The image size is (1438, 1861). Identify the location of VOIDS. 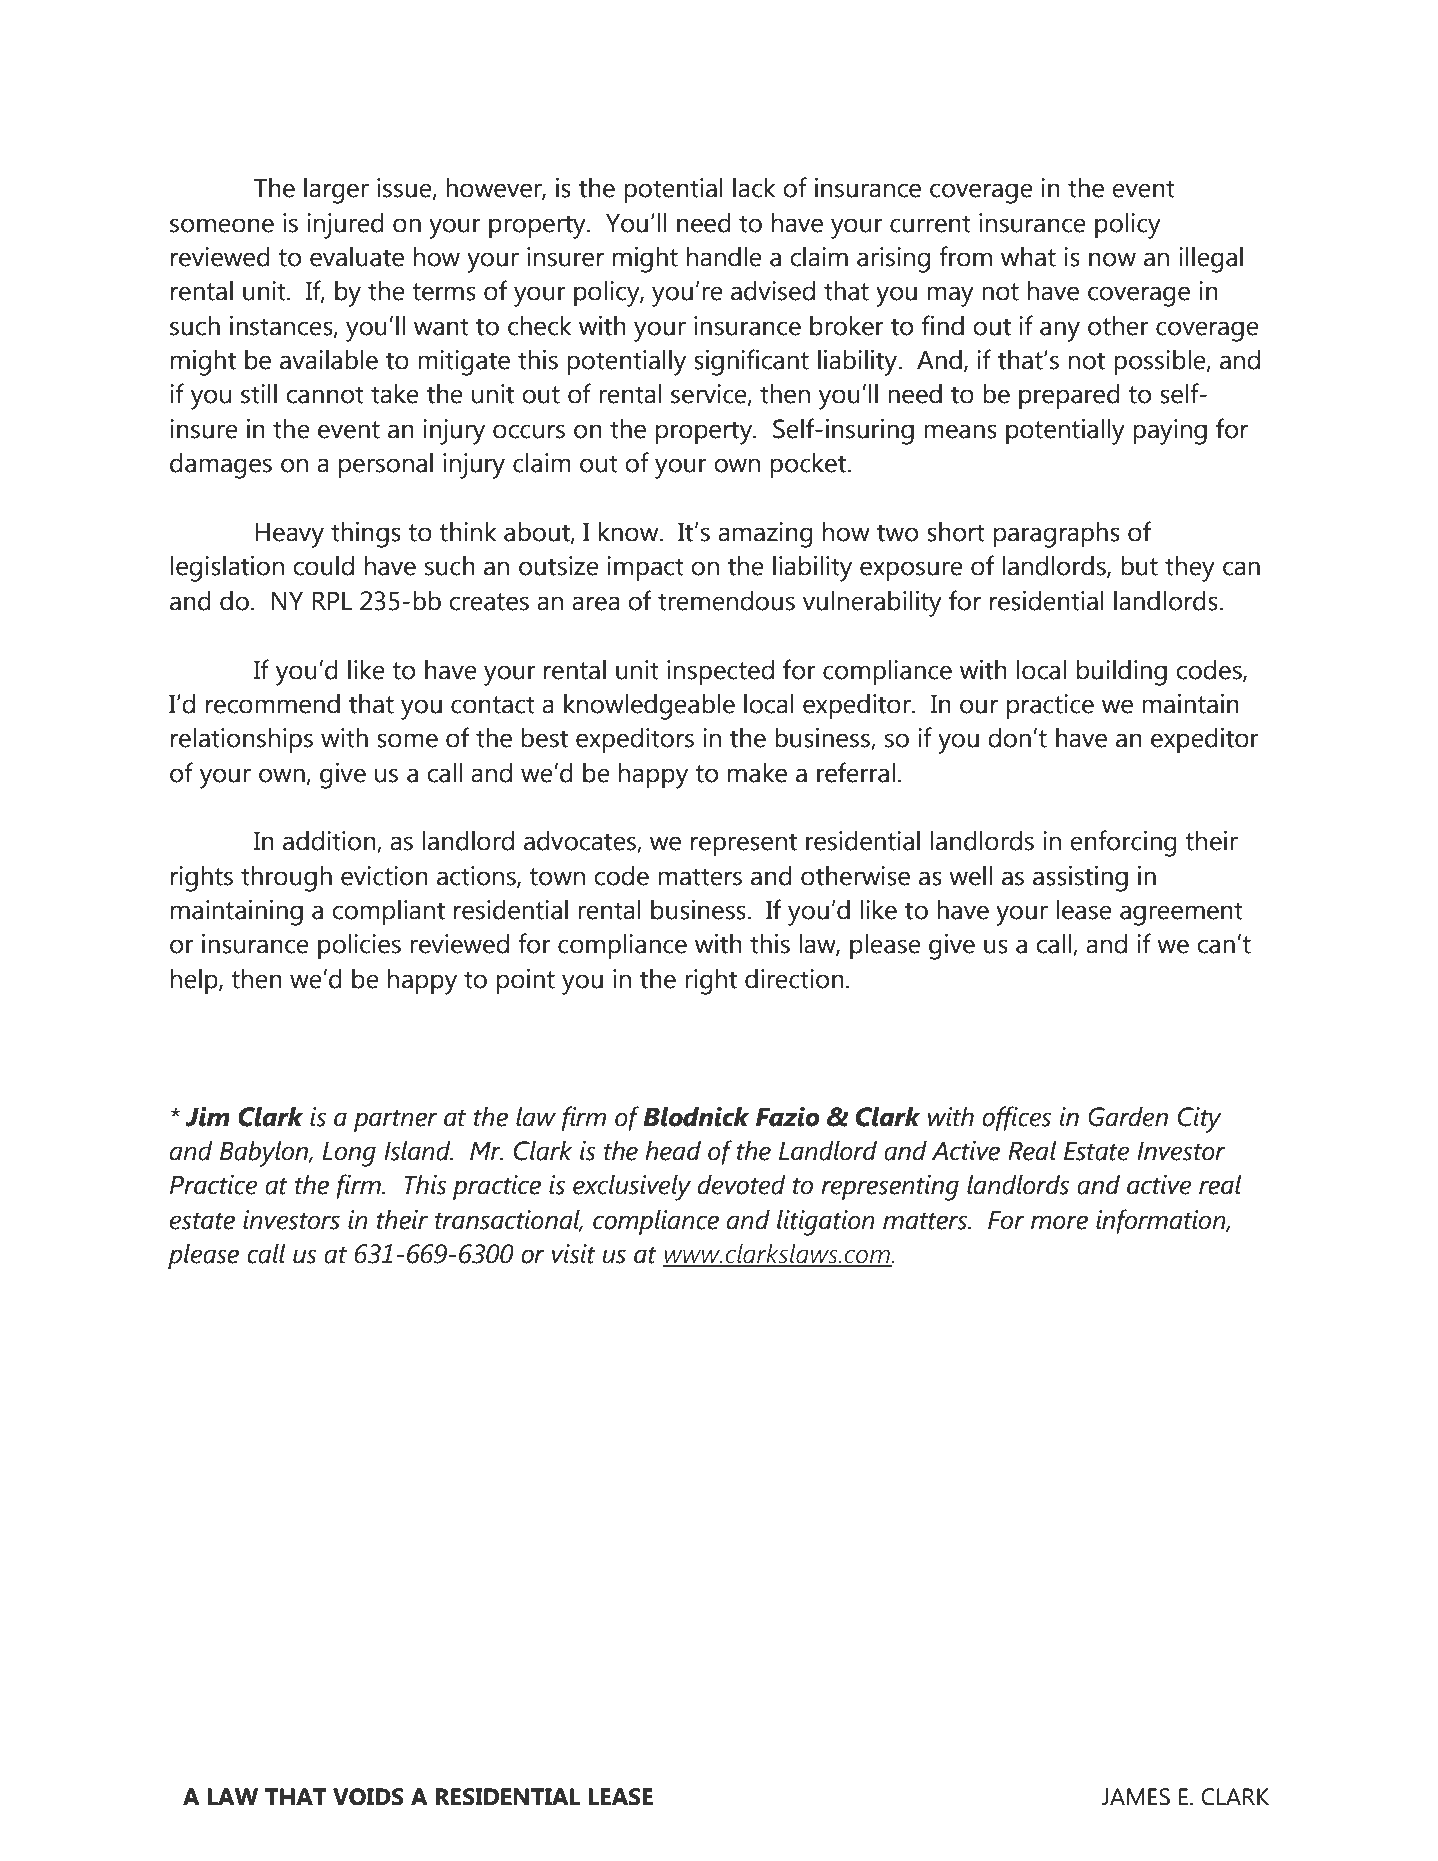
(368, 1797).
